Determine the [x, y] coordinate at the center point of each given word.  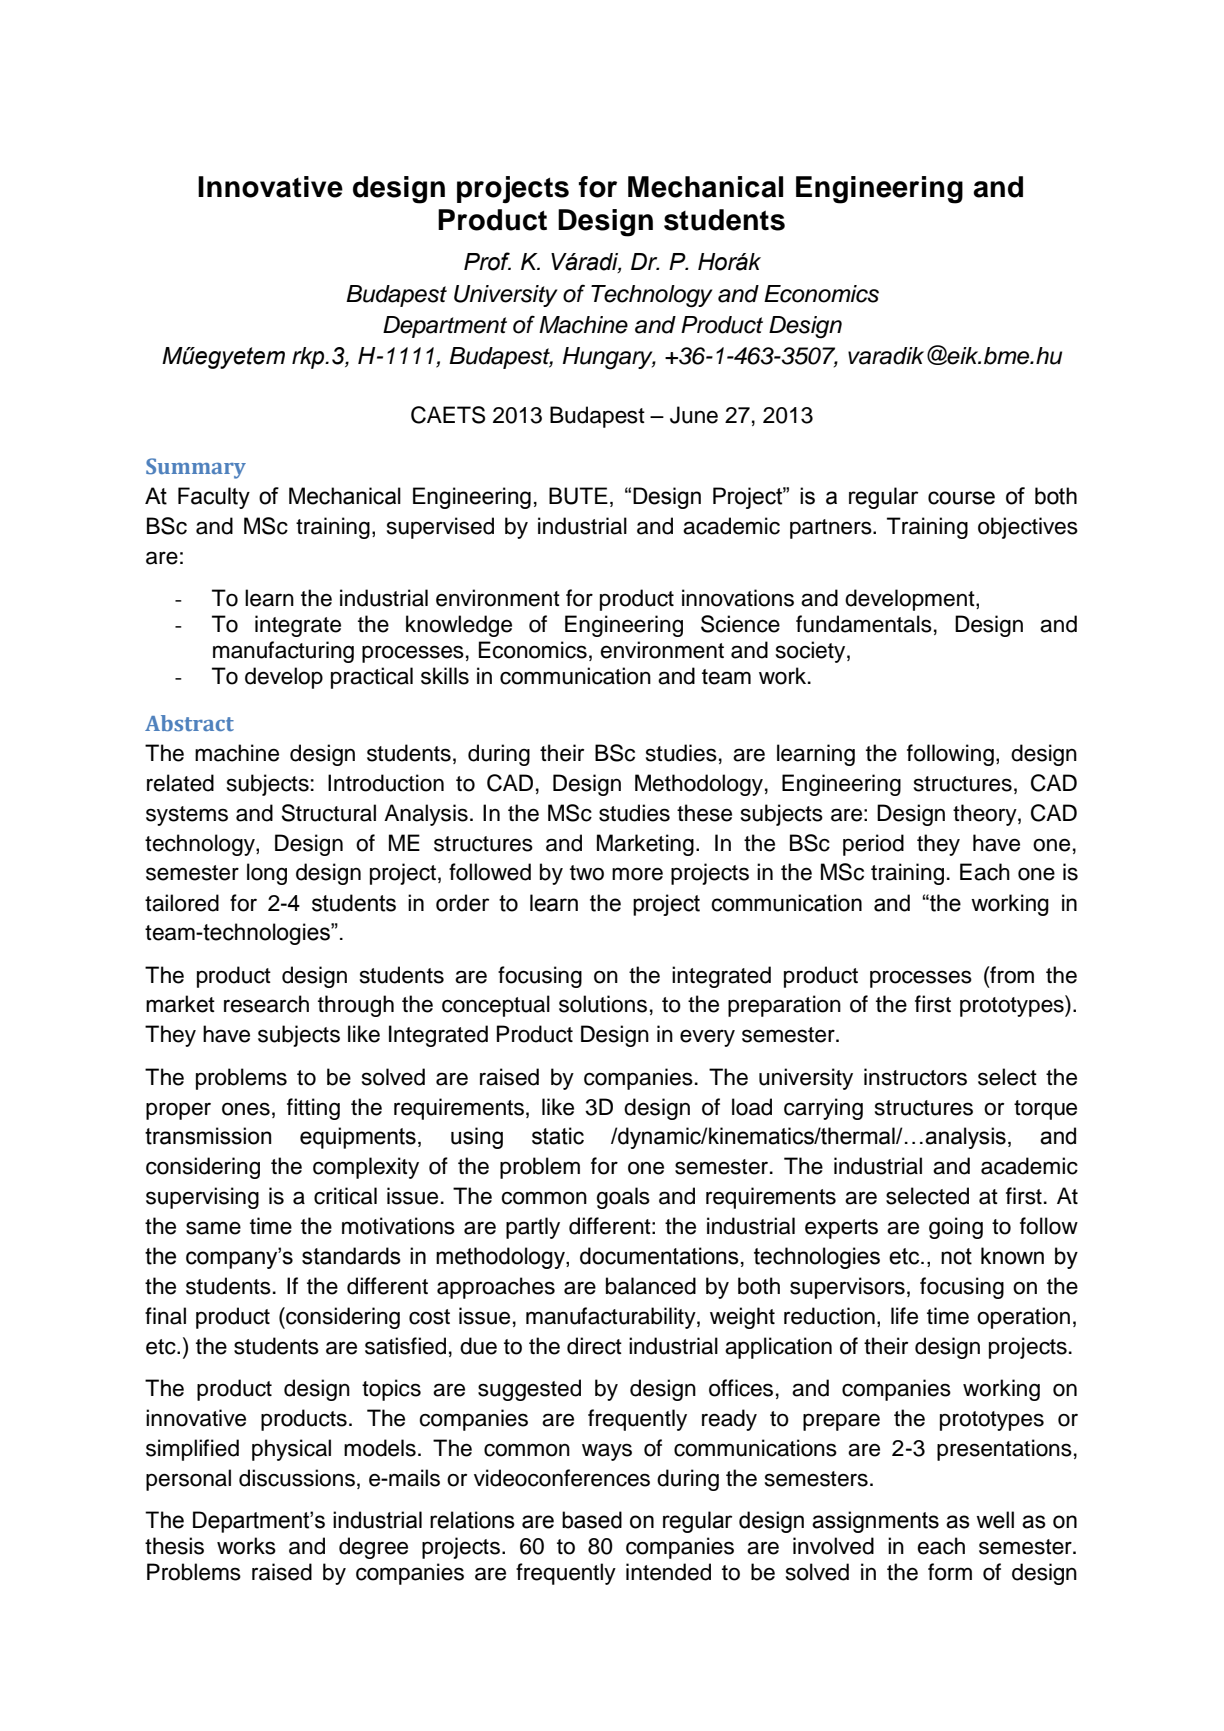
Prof [487, 261]
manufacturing [283, 652]
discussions [297, 1478]
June [694, 415]
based [592, 1520]
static [558, 1136]
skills [445, 676]
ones [246, 1109]
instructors [915, 1077]
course [961, 498]
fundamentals [864, 624]
